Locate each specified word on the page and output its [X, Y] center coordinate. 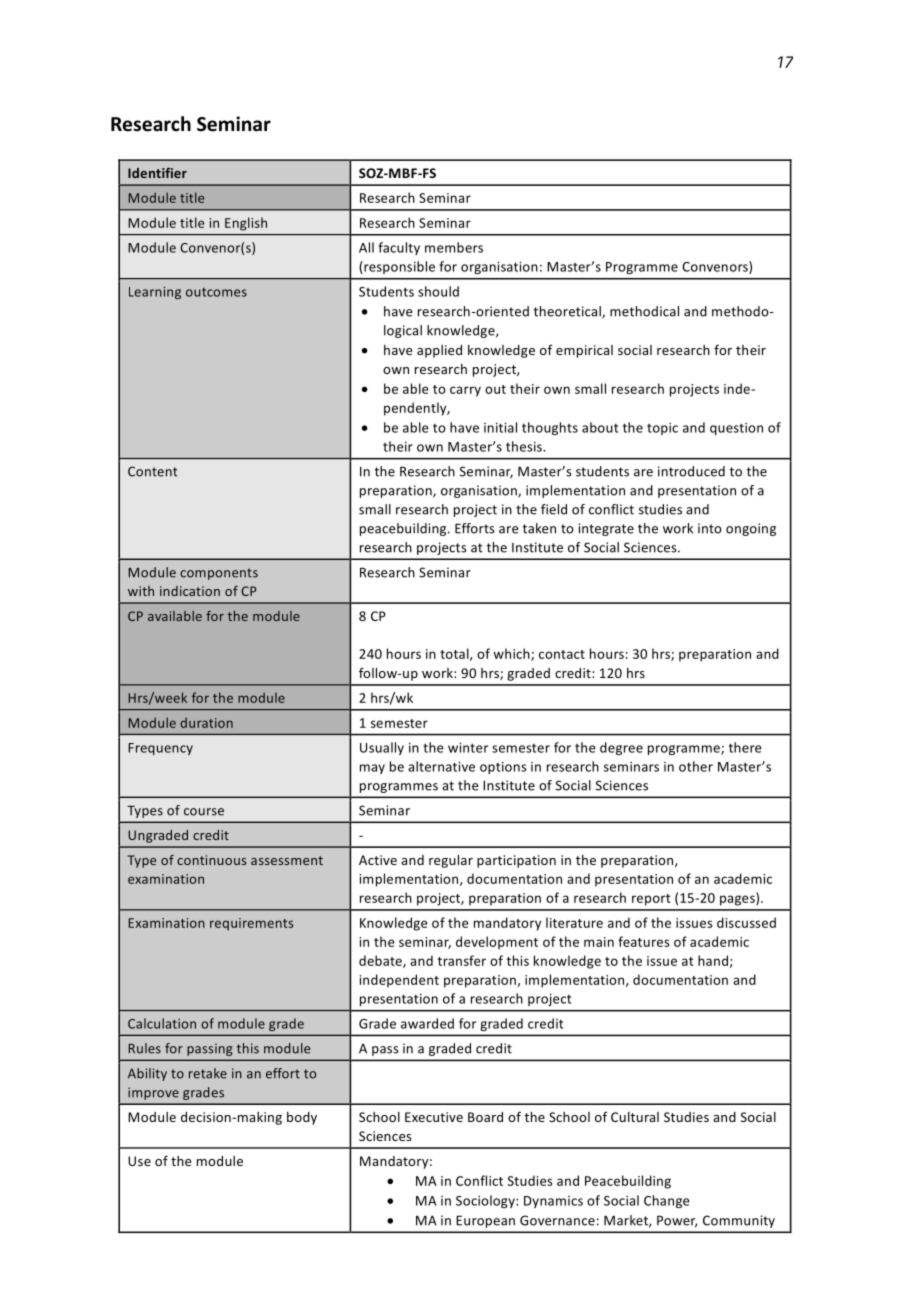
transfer [462, 960]
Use [139, 1161]
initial [500, 427]
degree [621, 748]
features [644, 941]
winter [468, 748]
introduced [691, 471]
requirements [251, 924]
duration [207, 722]
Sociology [486, 1201]
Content [153, 471]
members [454, 247]
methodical [644, 311]
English [246, 224]
